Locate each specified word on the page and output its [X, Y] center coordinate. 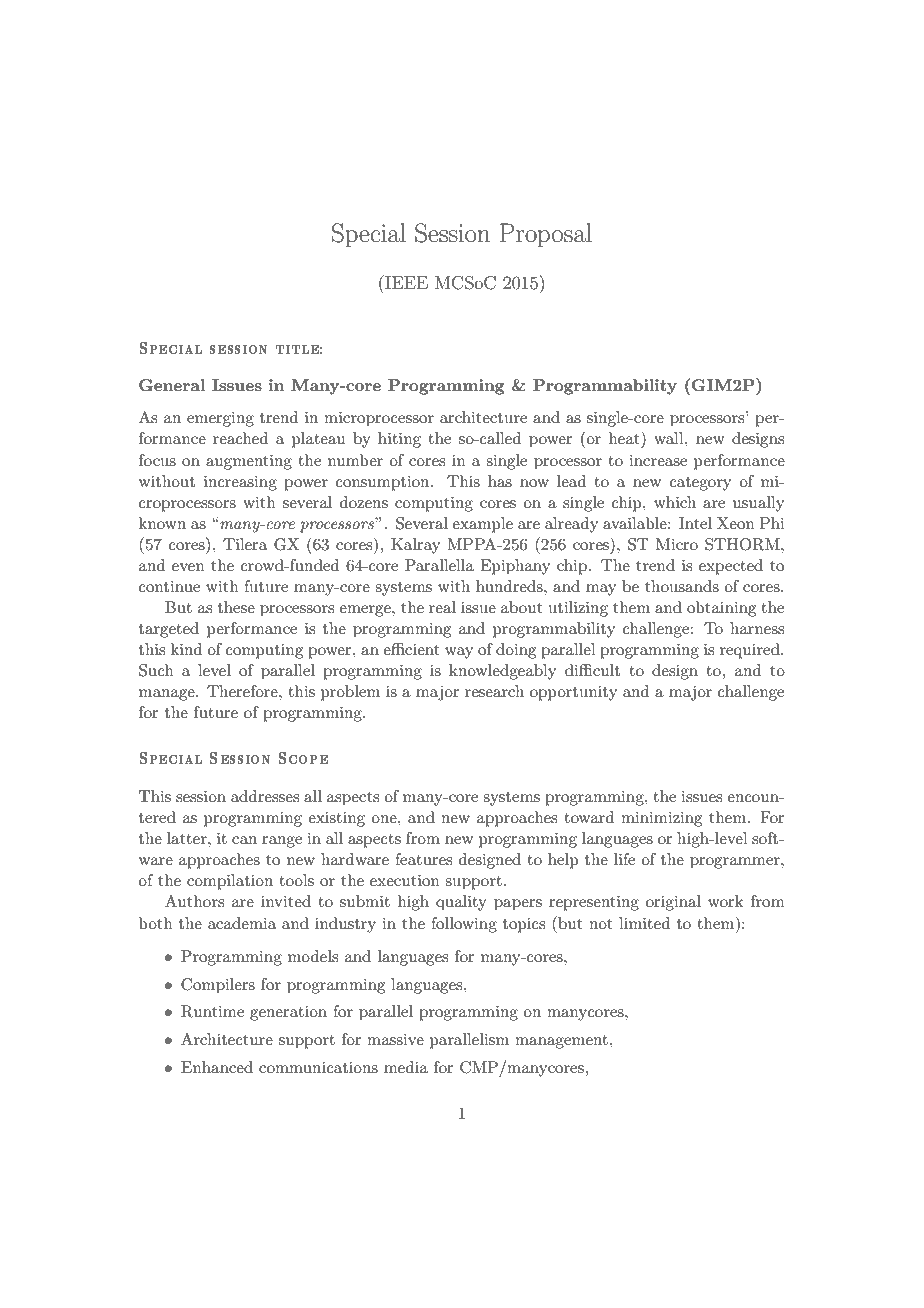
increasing [240, 483]
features [423, 859]
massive [395, 1039]
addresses [265, 796]
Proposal [546, 235]
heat [625, 437]
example [482, 525]
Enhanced [217, 1067]
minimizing [661, 819]
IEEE [405, 282]
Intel [695, 523]
